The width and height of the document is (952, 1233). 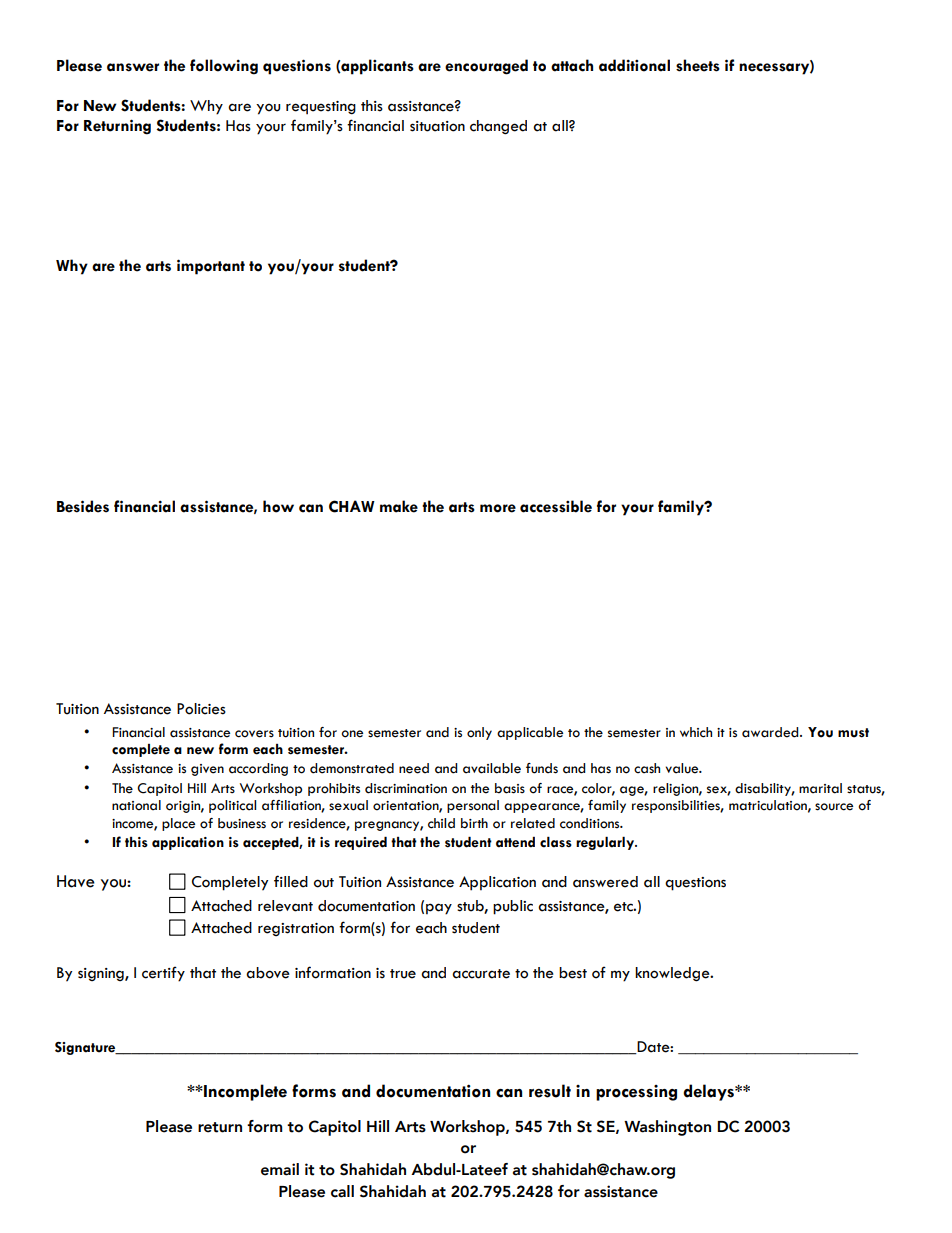 I want to click on important, so click(x=211, y=267).
